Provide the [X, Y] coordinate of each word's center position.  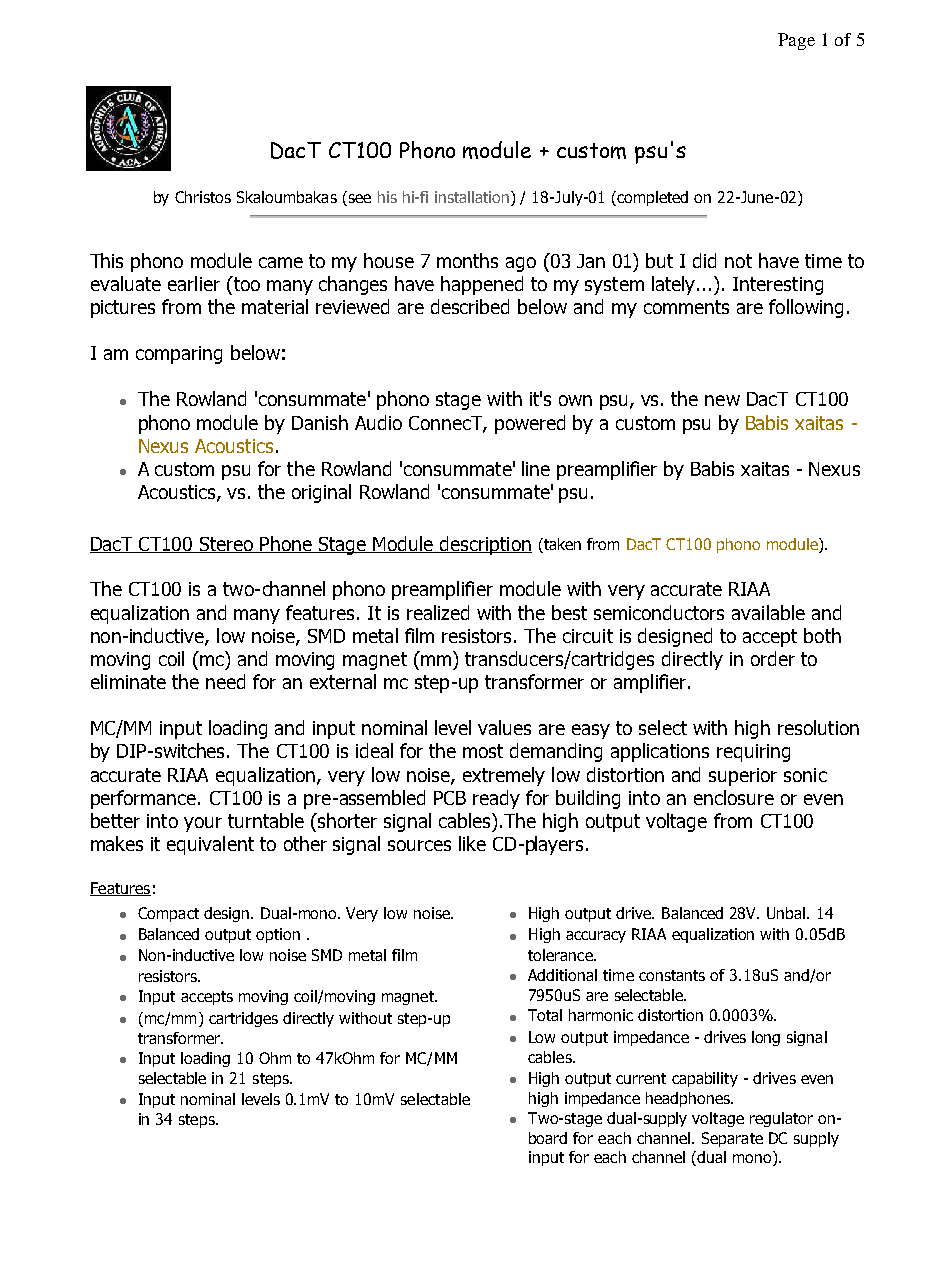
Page [796, 41]
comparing [179, 355]
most [483, 751]
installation [472, 197]
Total [545, 1015]
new [722, 400]
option [278, 935]
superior [743, 777]
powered [530, 424]
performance [145, 799]
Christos [203, 197]
